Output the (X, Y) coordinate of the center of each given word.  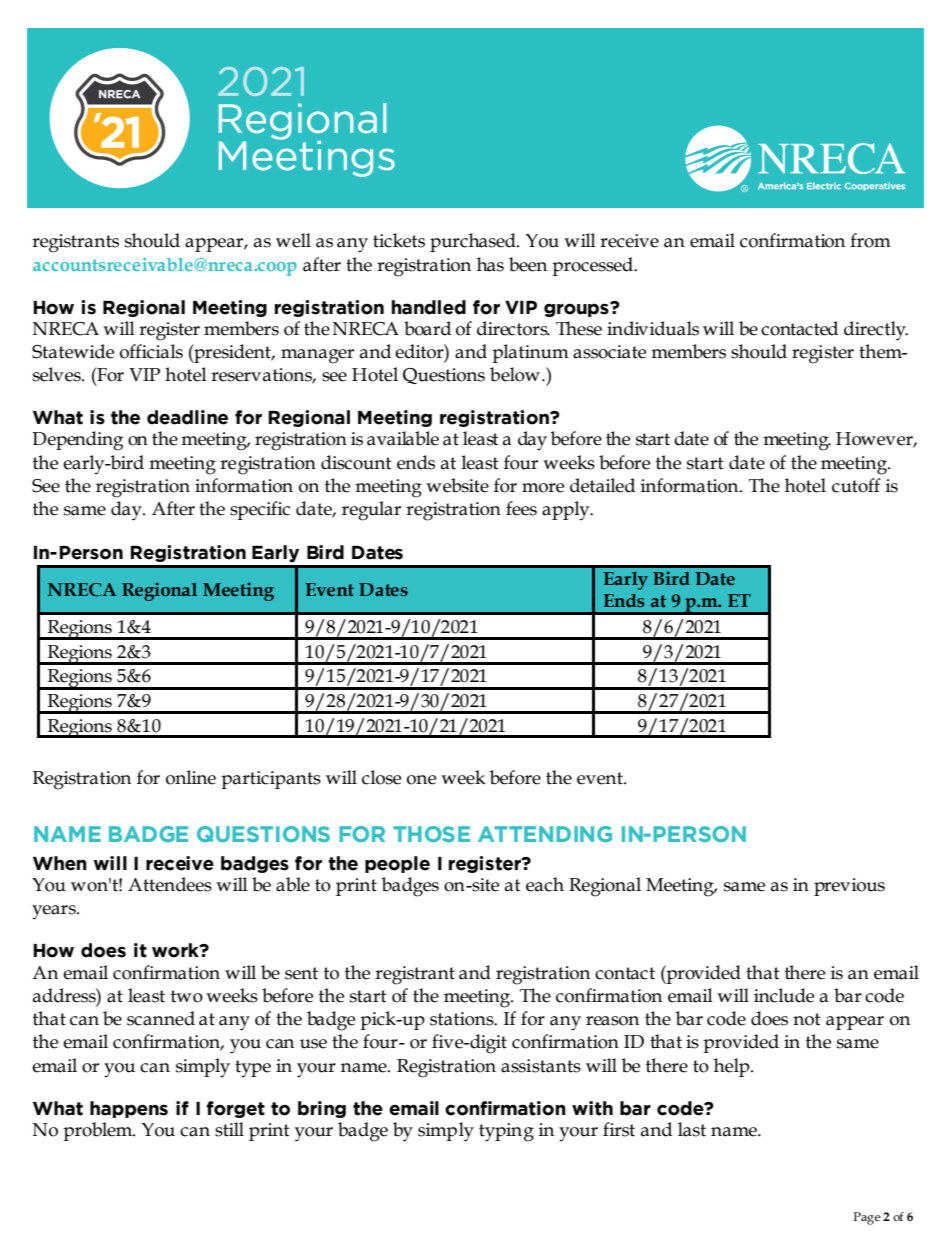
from (870, 240)
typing (506, 1132)
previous (849, 887)
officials (151, 351)
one (421, 780)
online (191, 777)
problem (99, 1131)
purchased (474, 242)
